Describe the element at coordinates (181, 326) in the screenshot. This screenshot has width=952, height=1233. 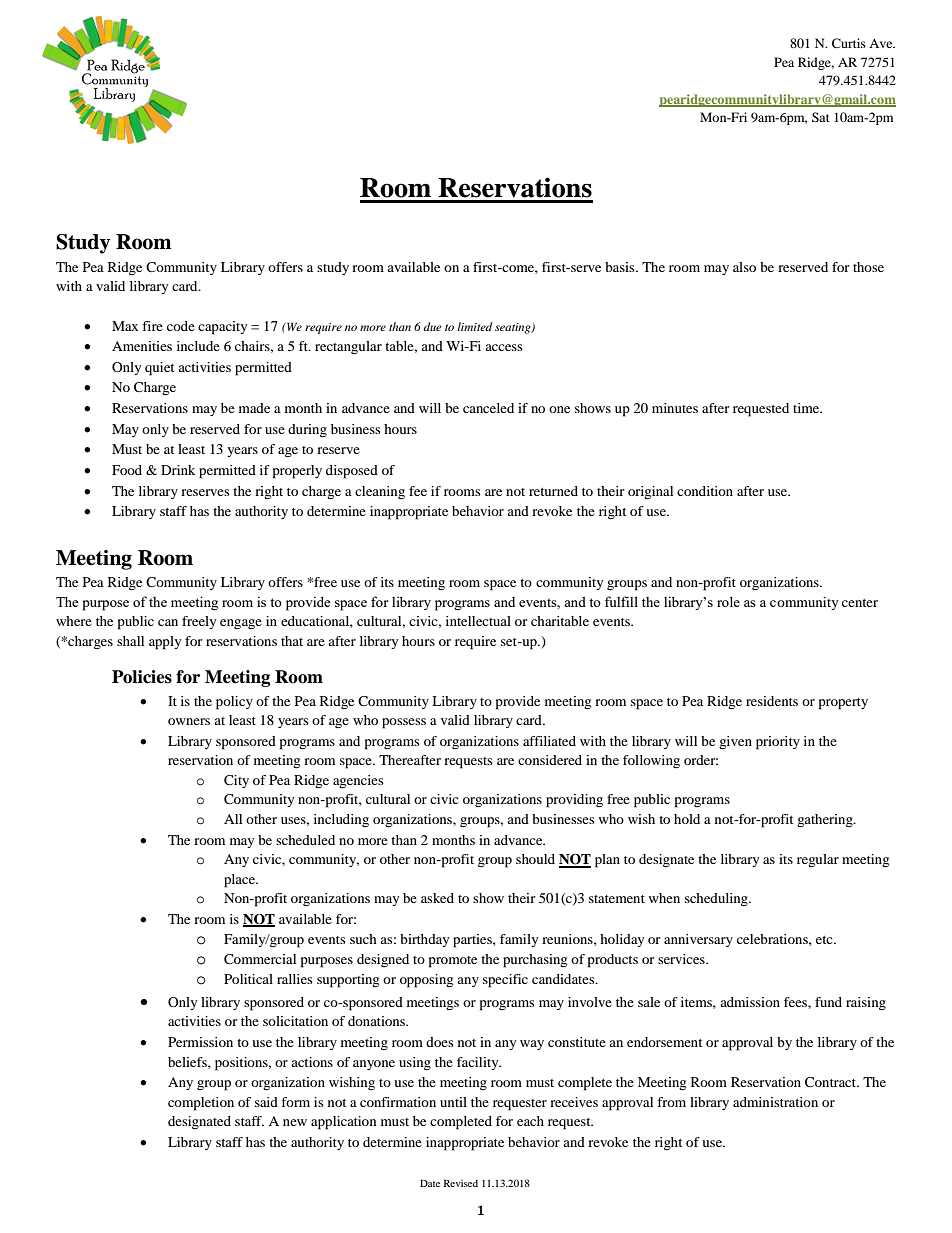
I see `code` at that location.
